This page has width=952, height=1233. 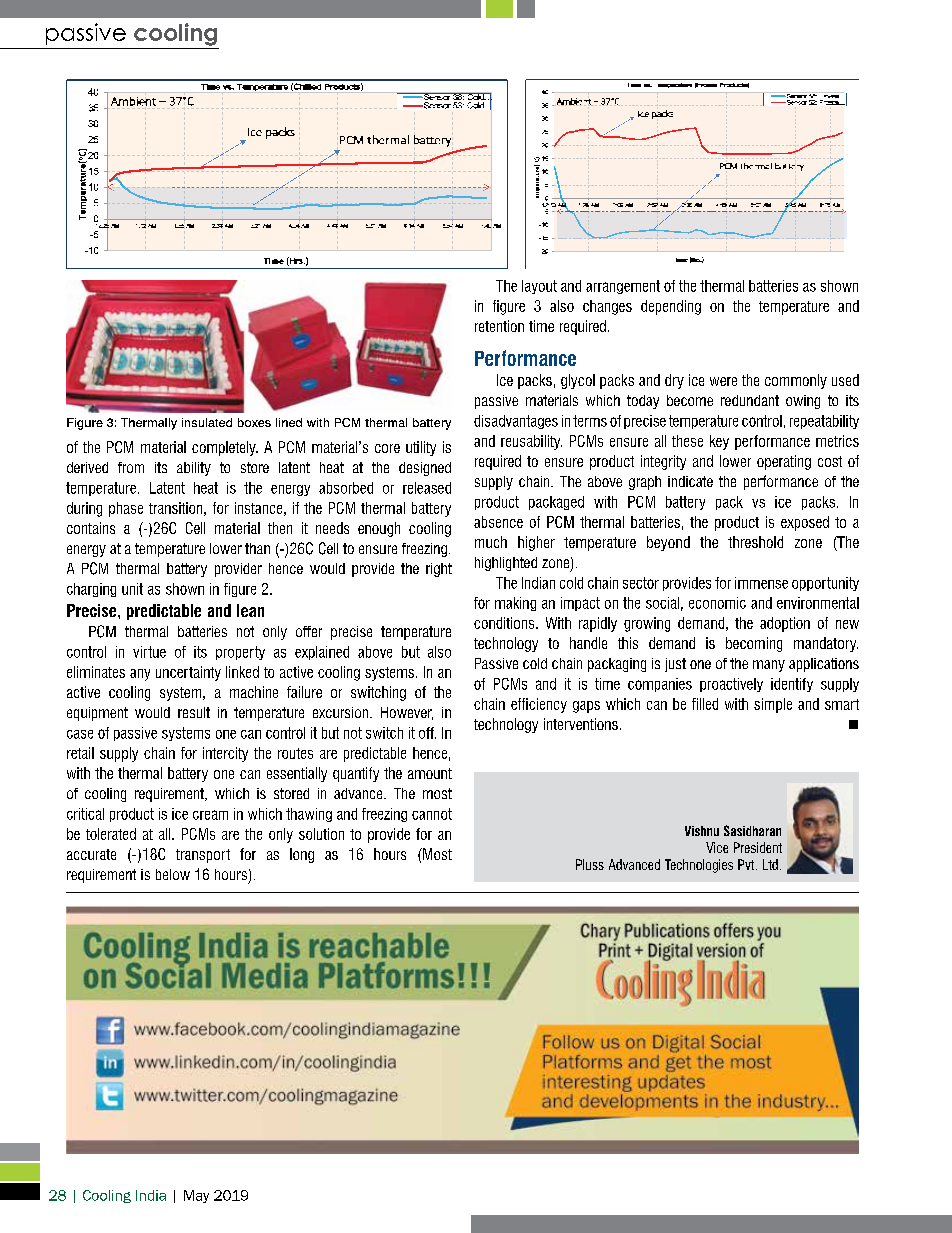 I want to click on threshold, so click(x=755, y=542).
